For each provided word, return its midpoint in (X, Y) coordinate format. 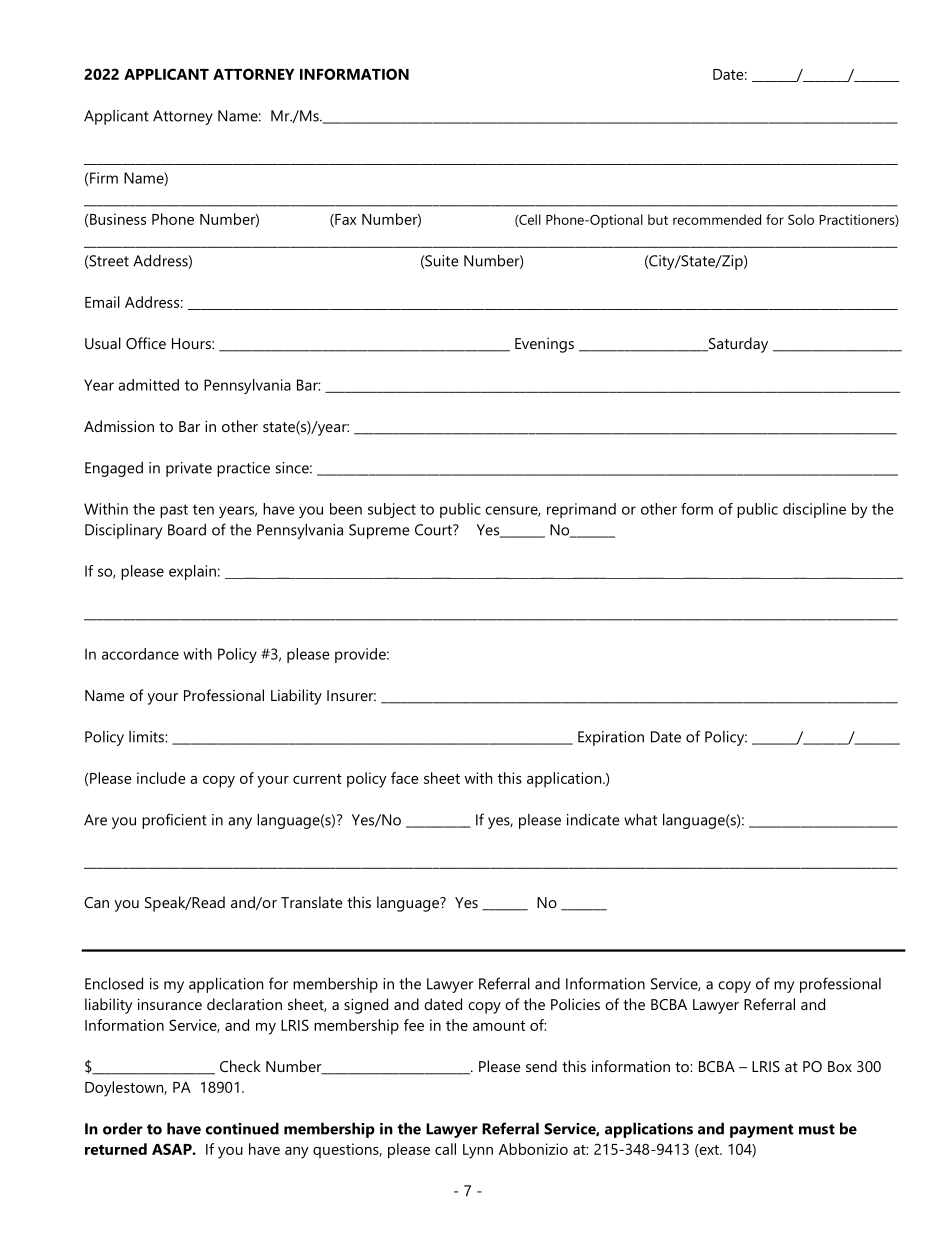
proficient (174, 821)
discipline (814, 510)
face (405, 778)
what (640, 819)
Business (118, 219)
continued (242, 1128)
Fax (344, 220)
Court (434, 530)
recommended (717, 219)
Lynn (478, 1151)
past (174, 511)
